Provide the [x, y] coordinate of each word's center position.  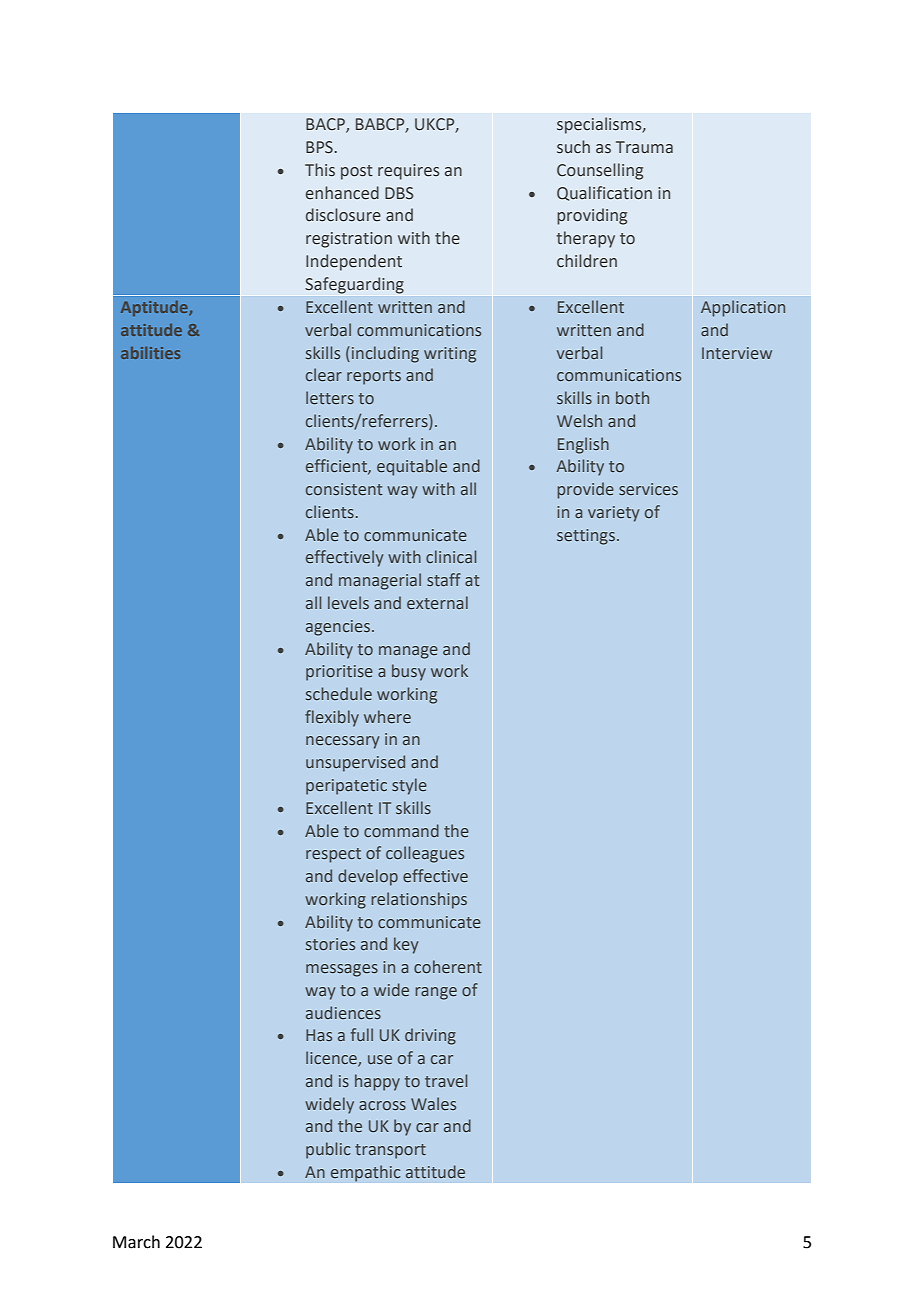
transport [390, 1151]
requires [408, 172]
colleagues [425, 854]
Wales [433, 1103]
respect [333, 855]
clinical [451, 556]
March [136, 1242]
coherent [448, 966]
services [648, 489]
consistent [344, 489]
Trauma [644, 147]
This [320, 170]
